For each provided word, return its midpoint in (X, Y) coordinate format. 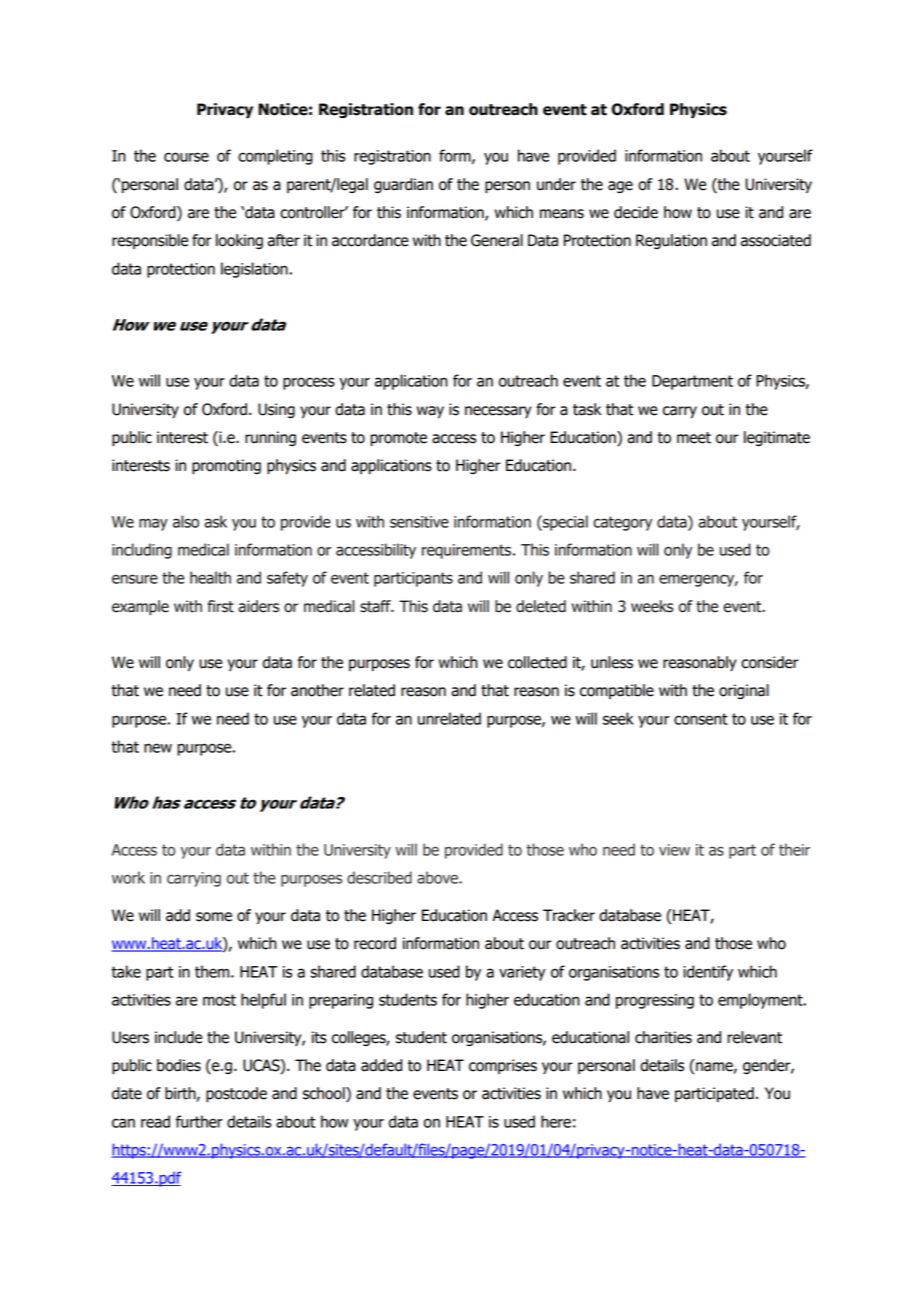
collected (537, 662)
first (220, 606)
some (214, 917)
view (674, 850)
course (186, 157)
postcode (236, 1095)
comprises (503, 1066)
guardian (403, 186)
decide (636, 212)
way (430, 412)
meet (694, 438)
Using (276, 411)
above (438, 877)
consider (770, 662)
